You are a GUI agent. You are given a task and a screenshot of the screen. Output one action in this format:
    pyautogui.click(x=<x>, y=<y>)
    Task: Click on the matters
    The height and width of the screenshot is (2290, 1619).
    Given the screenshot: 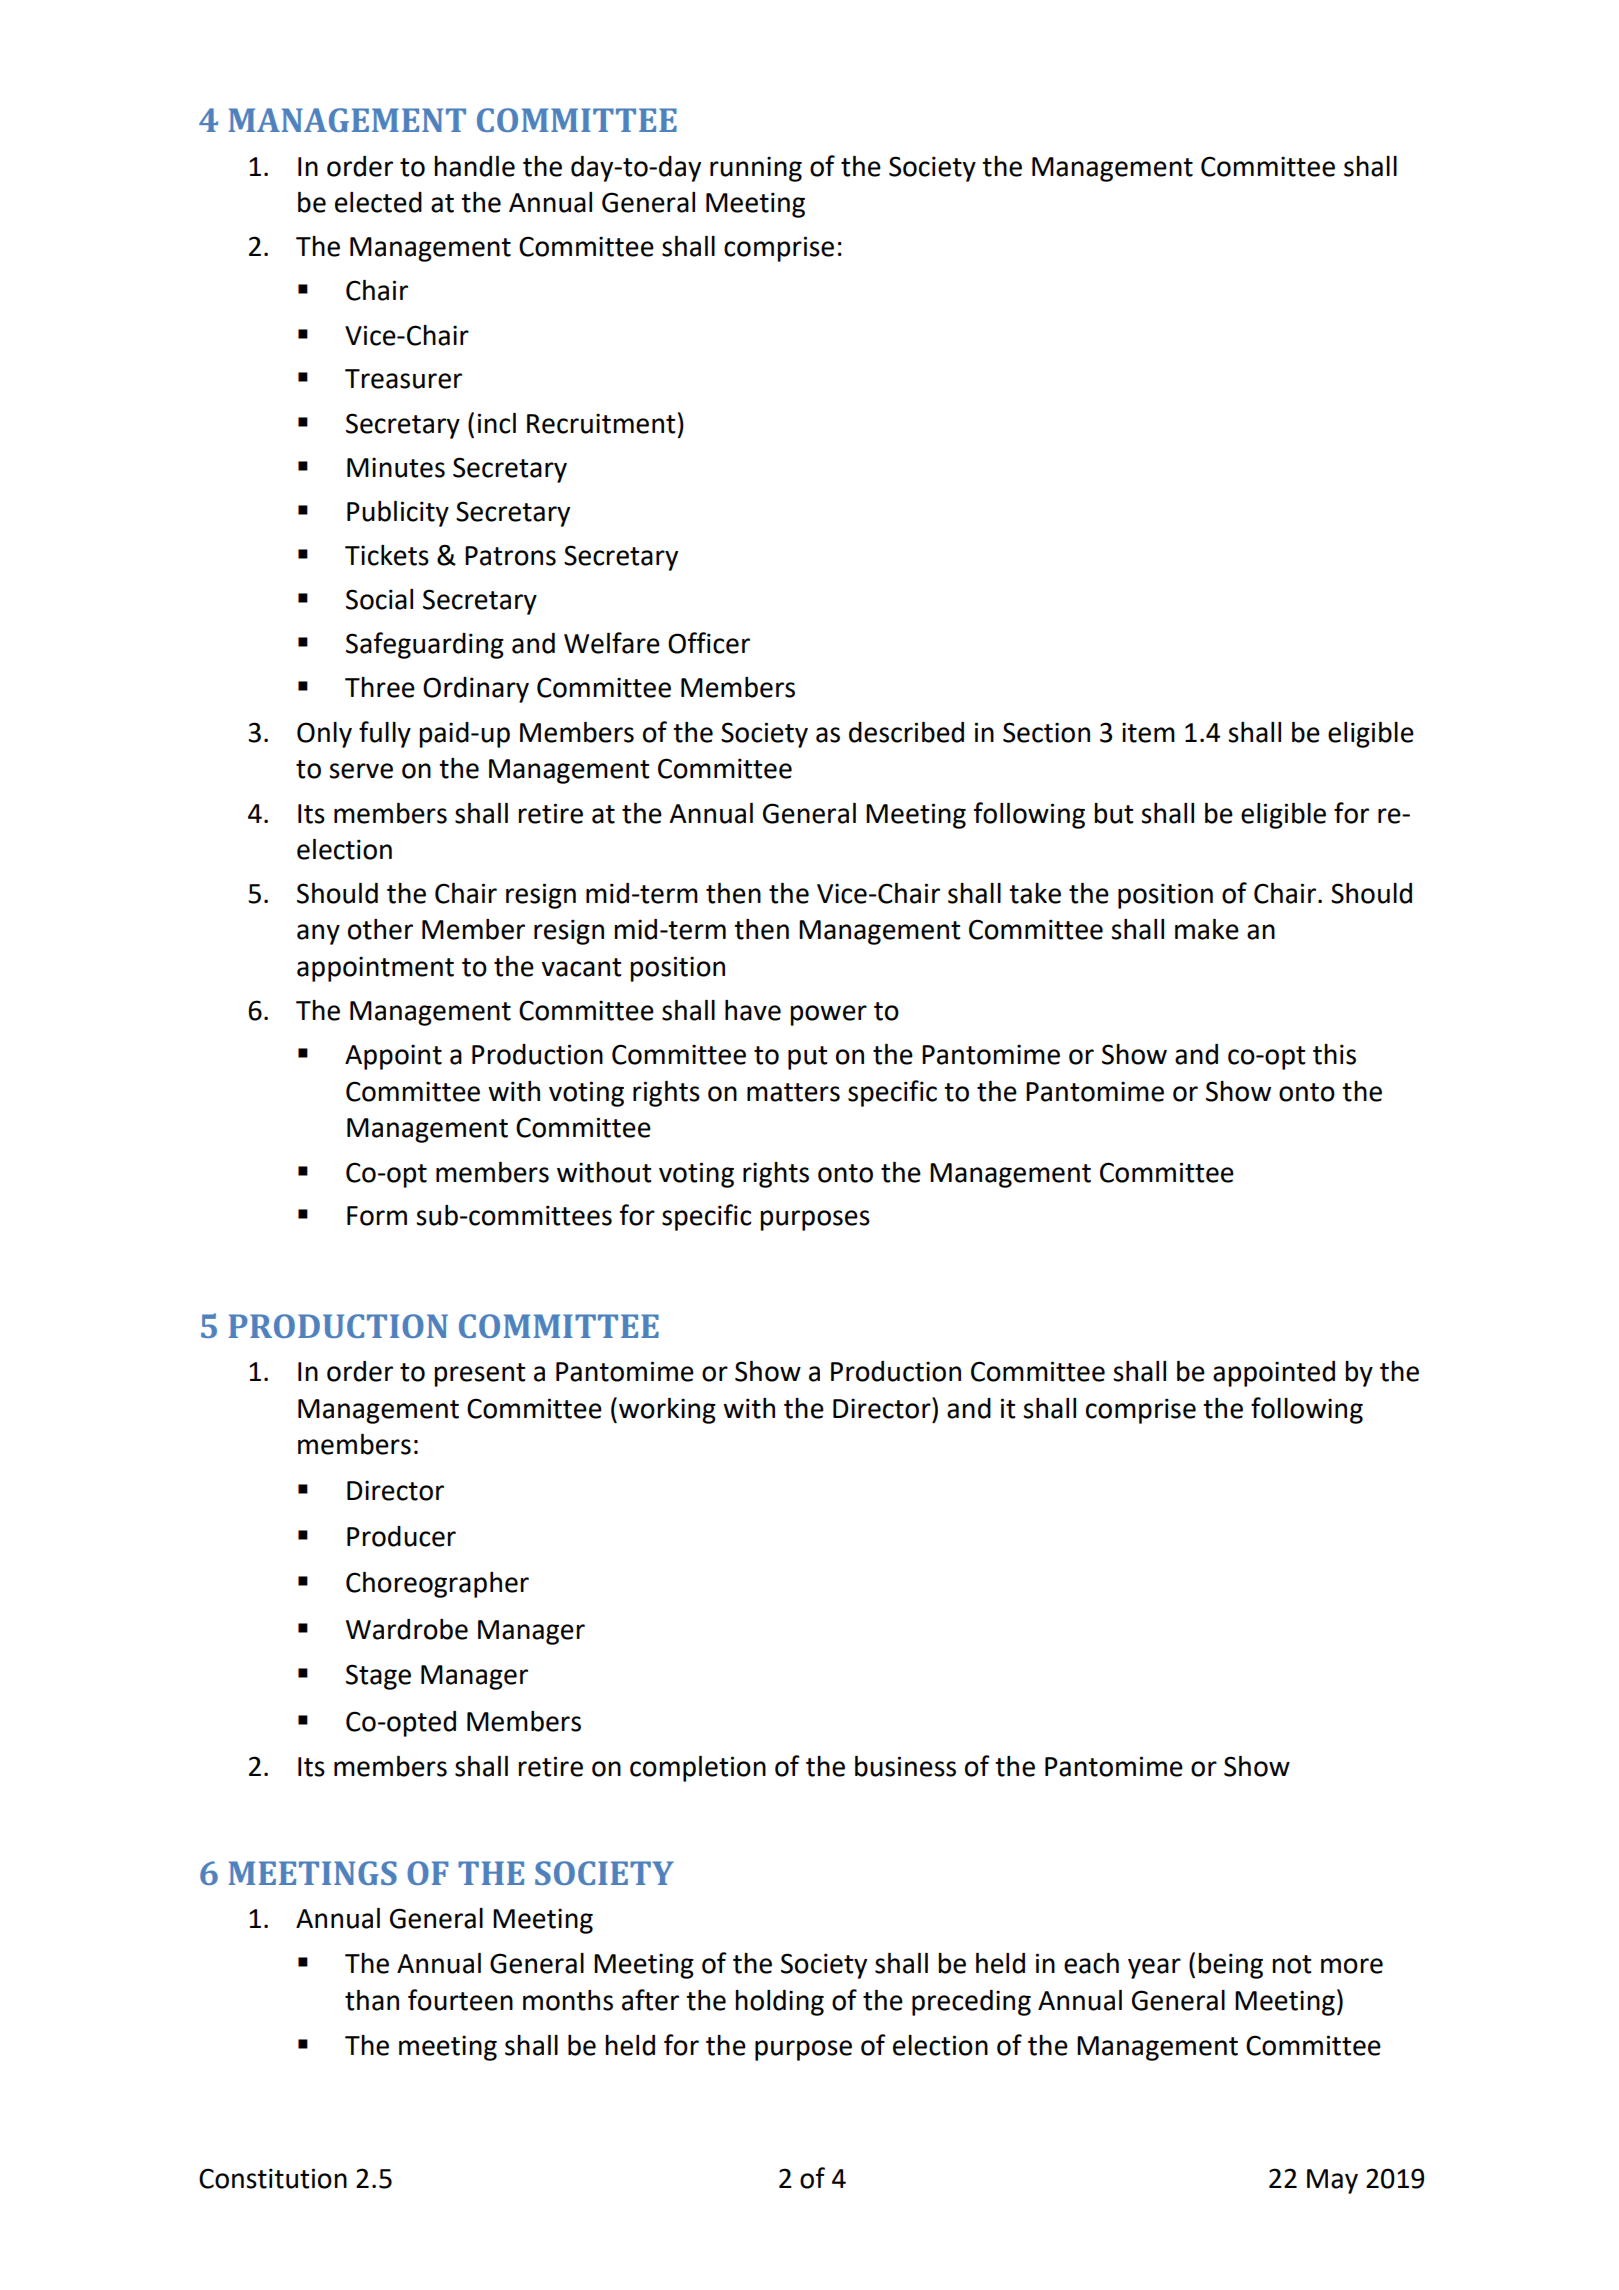 What is the action you would take?
    pyautogui.click(x=793, y=1092)
